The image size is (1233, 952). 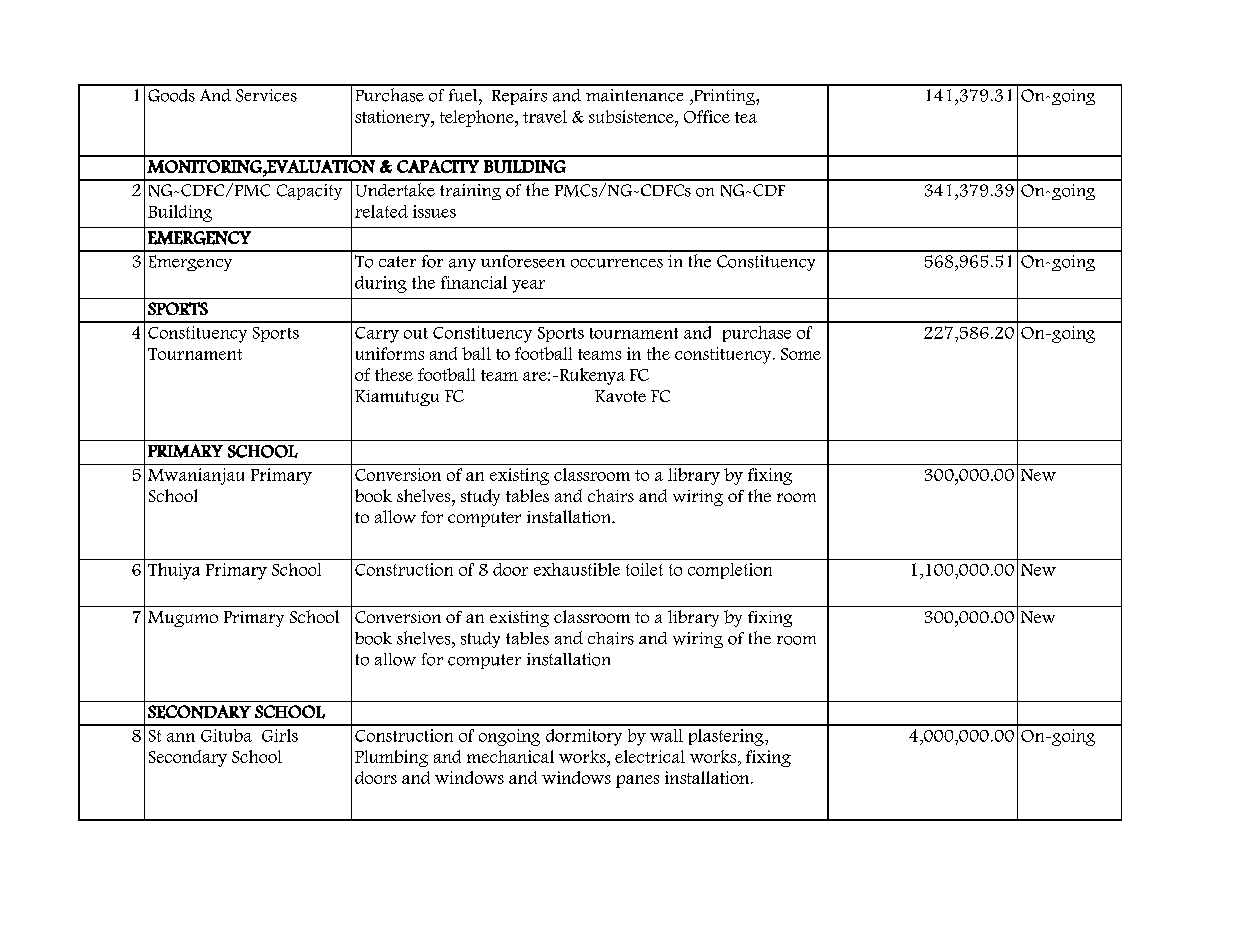 What do you see at coordinates (416, 333) in the page?
I see `out` at bounding box center [416, 333].
